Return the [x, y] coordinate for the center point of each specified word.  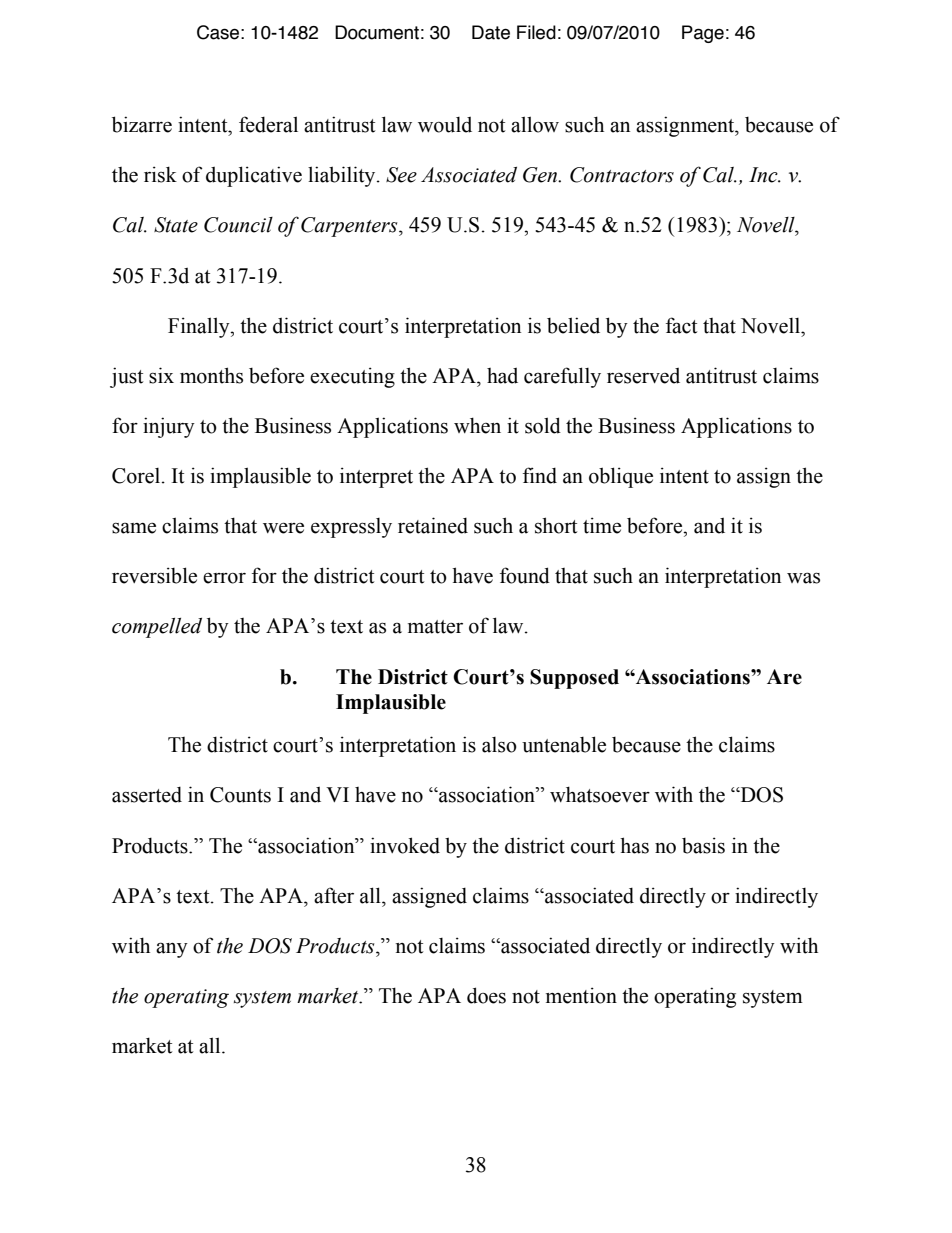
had [502, 376]
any [172, 950]
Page [703, 34]
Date [491, 32]
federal [268, 124]
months [211, 375]
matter [435, 627]
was [803, 578]
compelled [157, 628]
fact [682, 325]
